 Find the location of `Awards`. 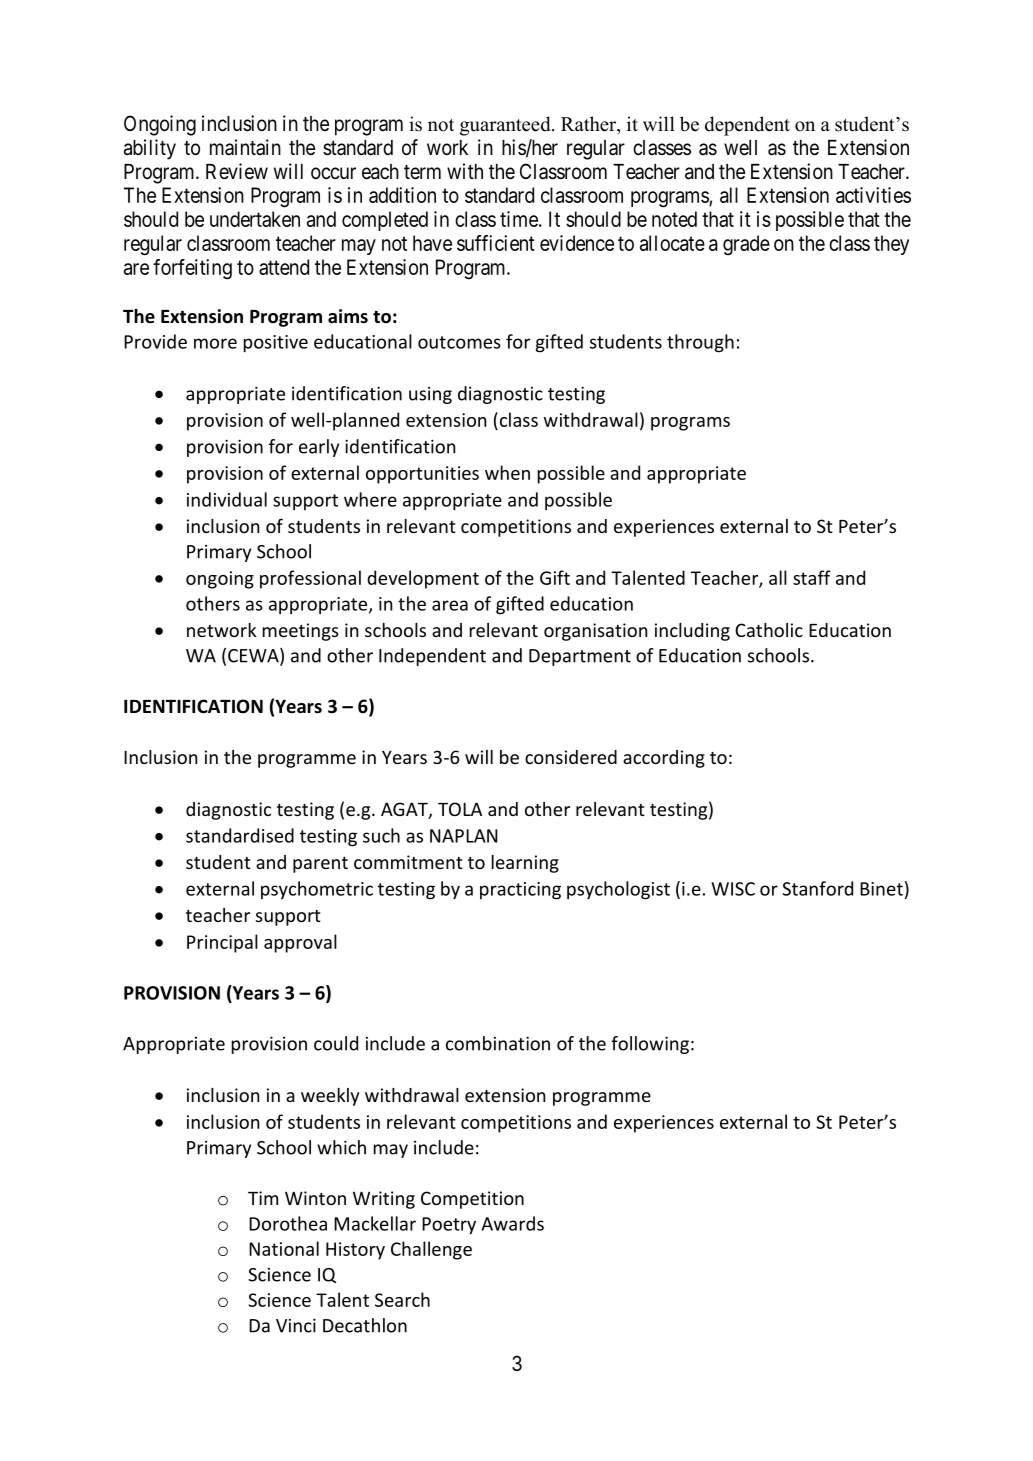

Awards is located at coordinates (513, 1223).
